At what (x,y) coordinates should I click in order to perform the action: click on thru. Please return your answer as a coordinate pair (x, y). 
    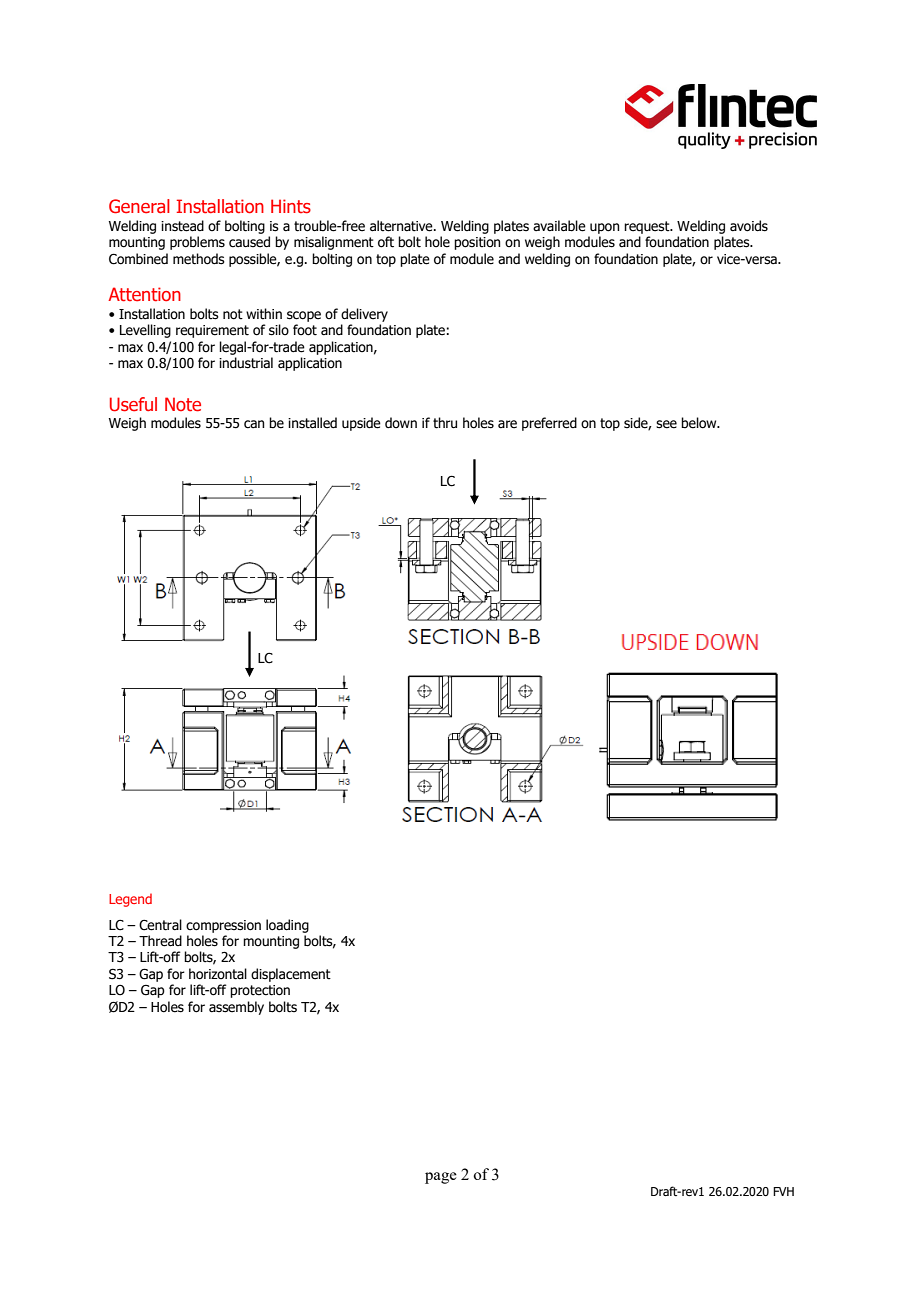
    Looking at the image, I should click on (445, 423).
